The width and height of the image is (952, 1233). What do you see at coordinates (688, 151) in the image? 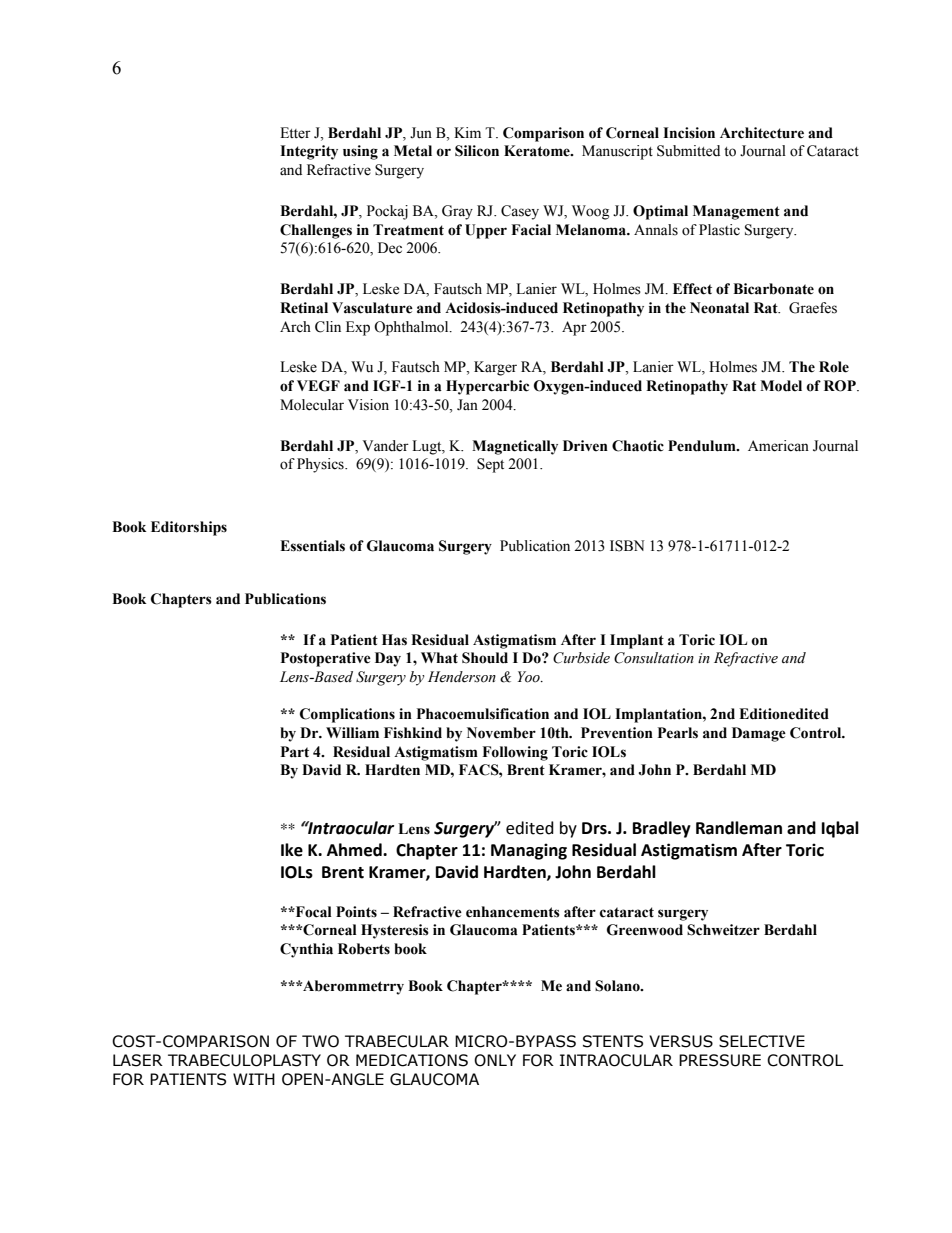
I see `Submitted` at bounding box center [688, 151].
